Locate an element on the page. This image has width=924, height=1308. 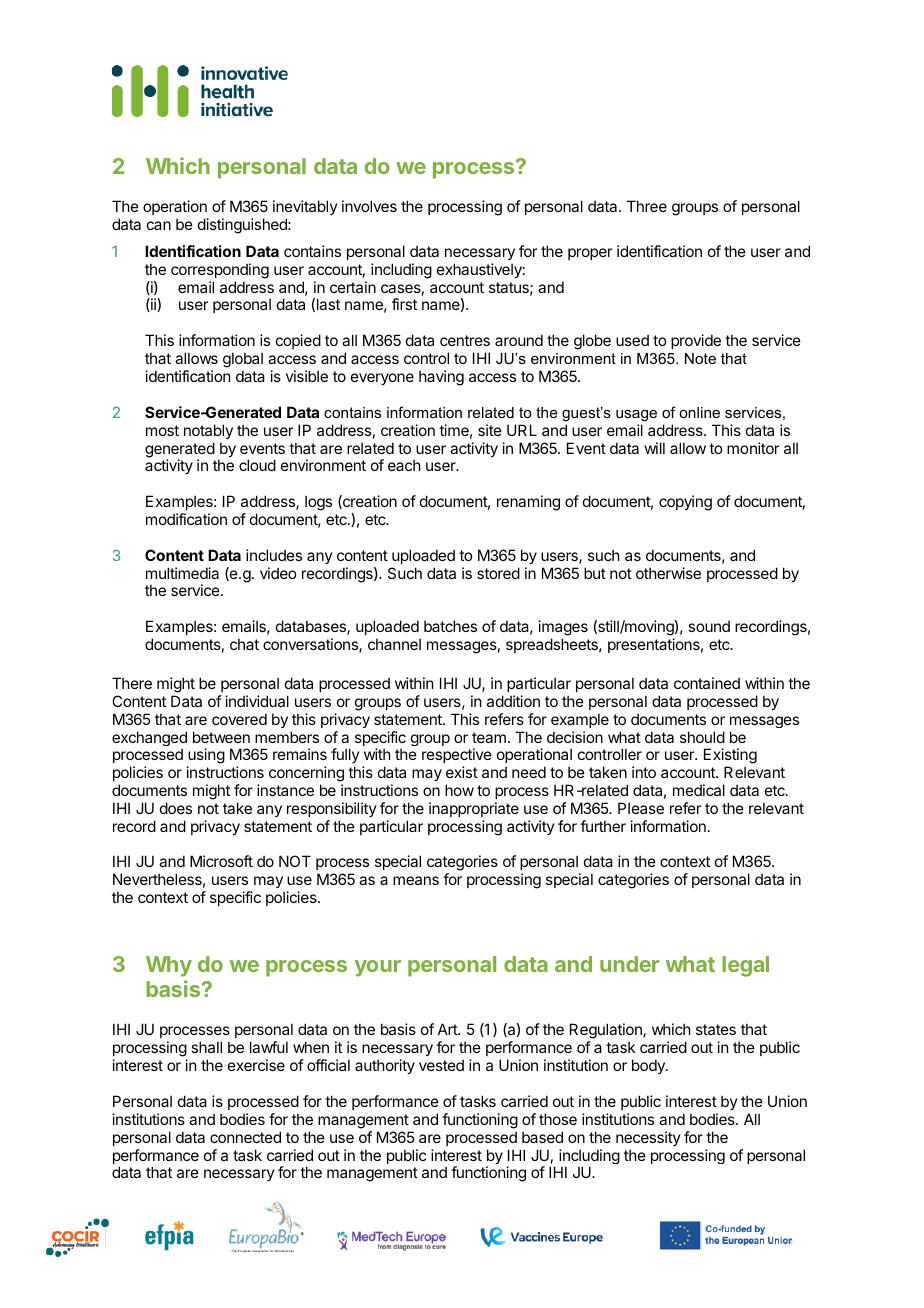
chat is located at coordinates (244, 644).
